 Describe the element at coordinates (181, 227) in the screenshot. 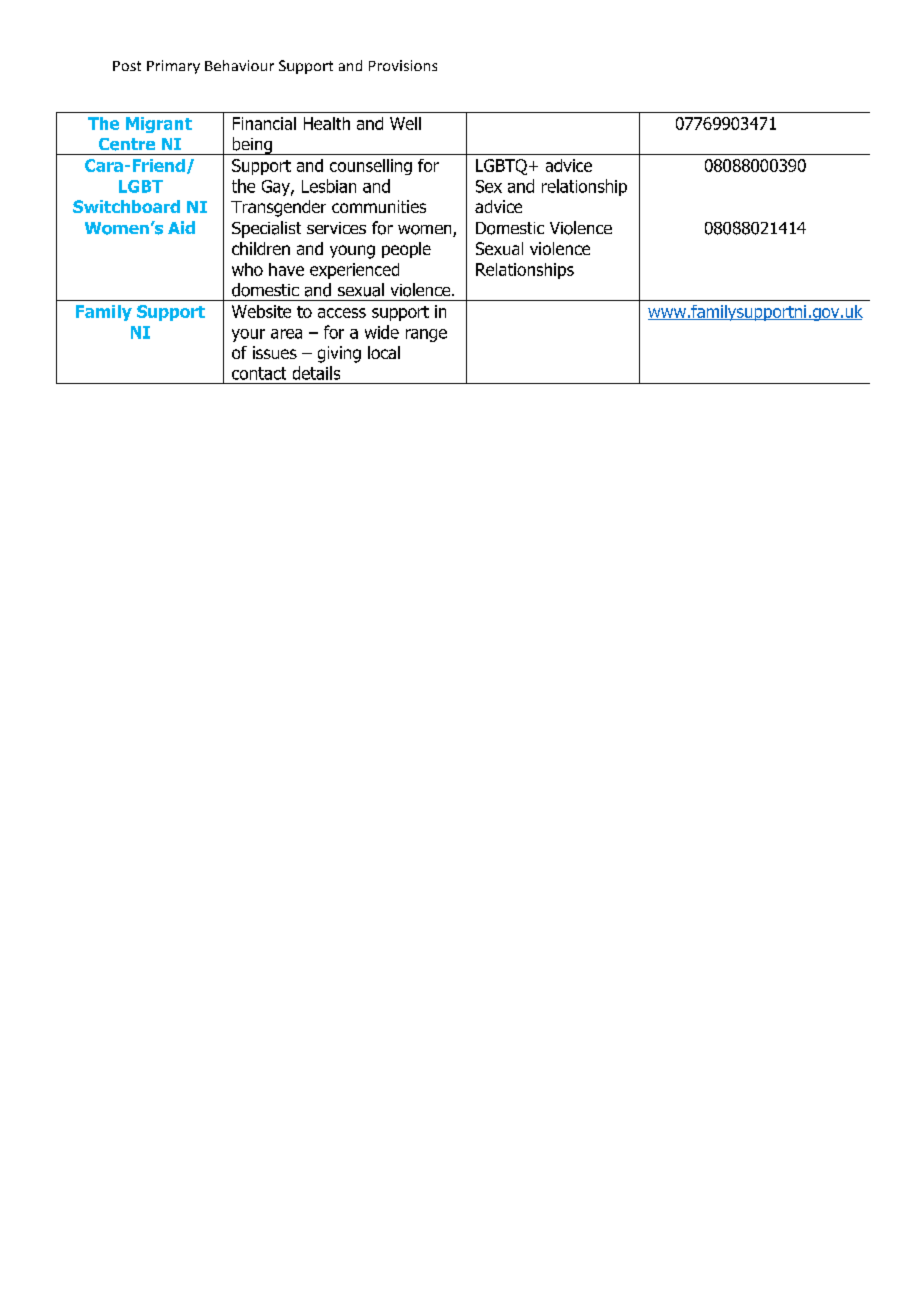

I see `Aid` at that location.
